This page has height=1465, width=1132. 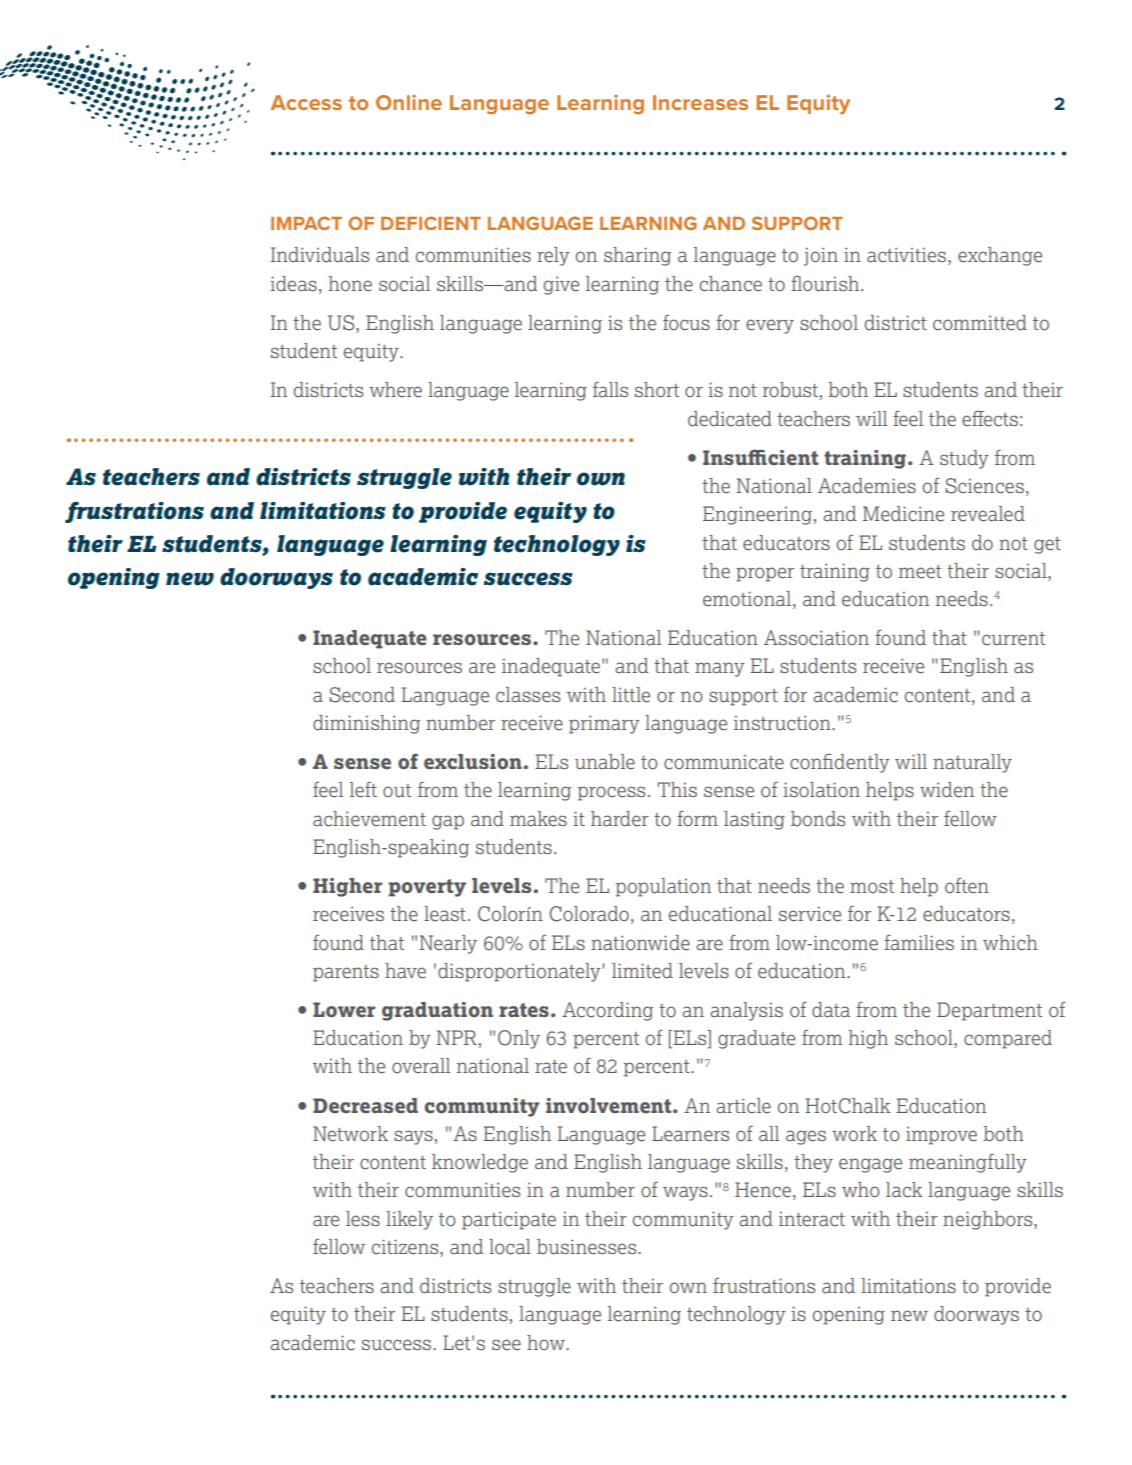 What do you see at coordinates (631, 695) in the page?
I see `little` at bounding box center [631, 695].
